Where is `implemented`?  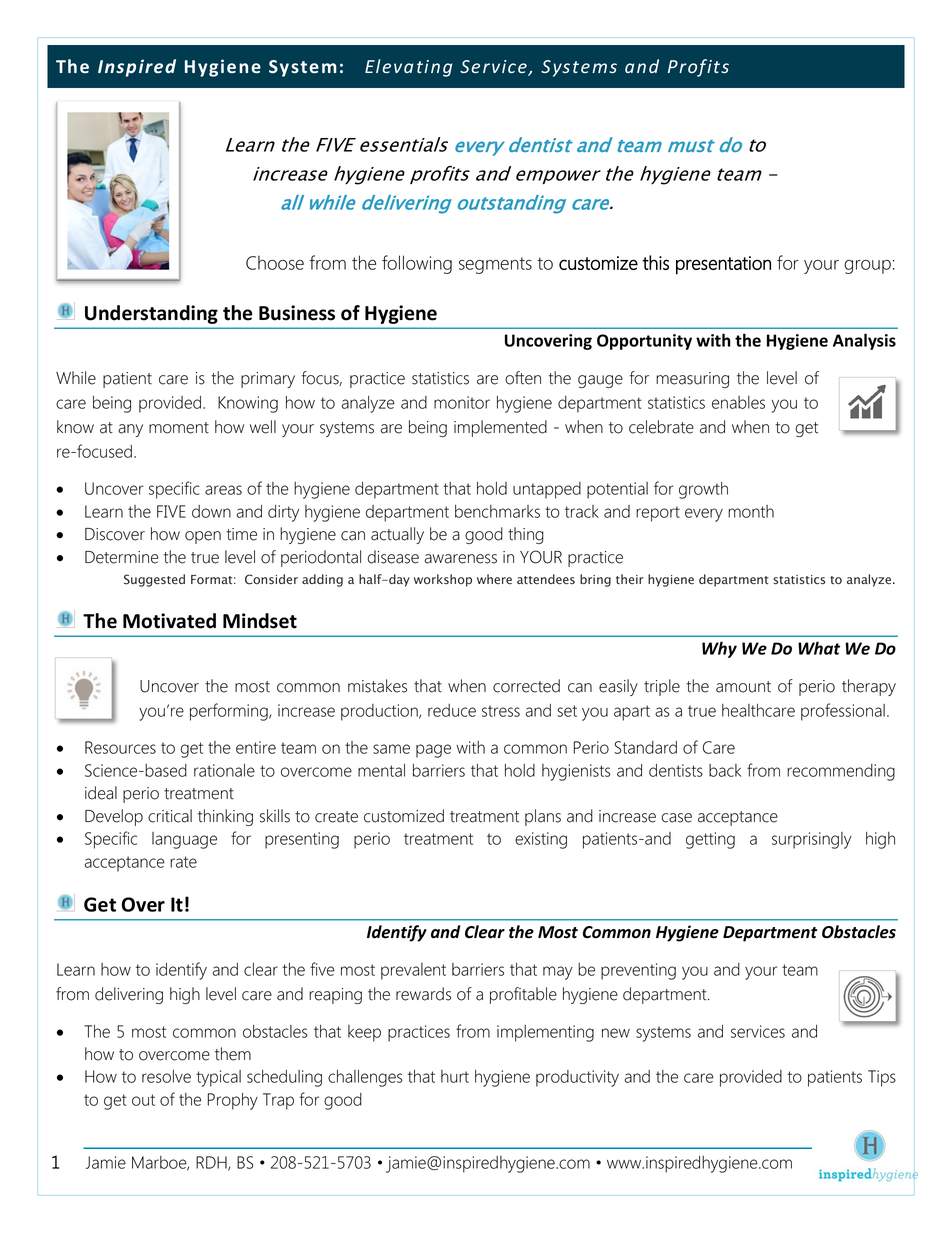
implemented is located at coordinates (500, 428).
